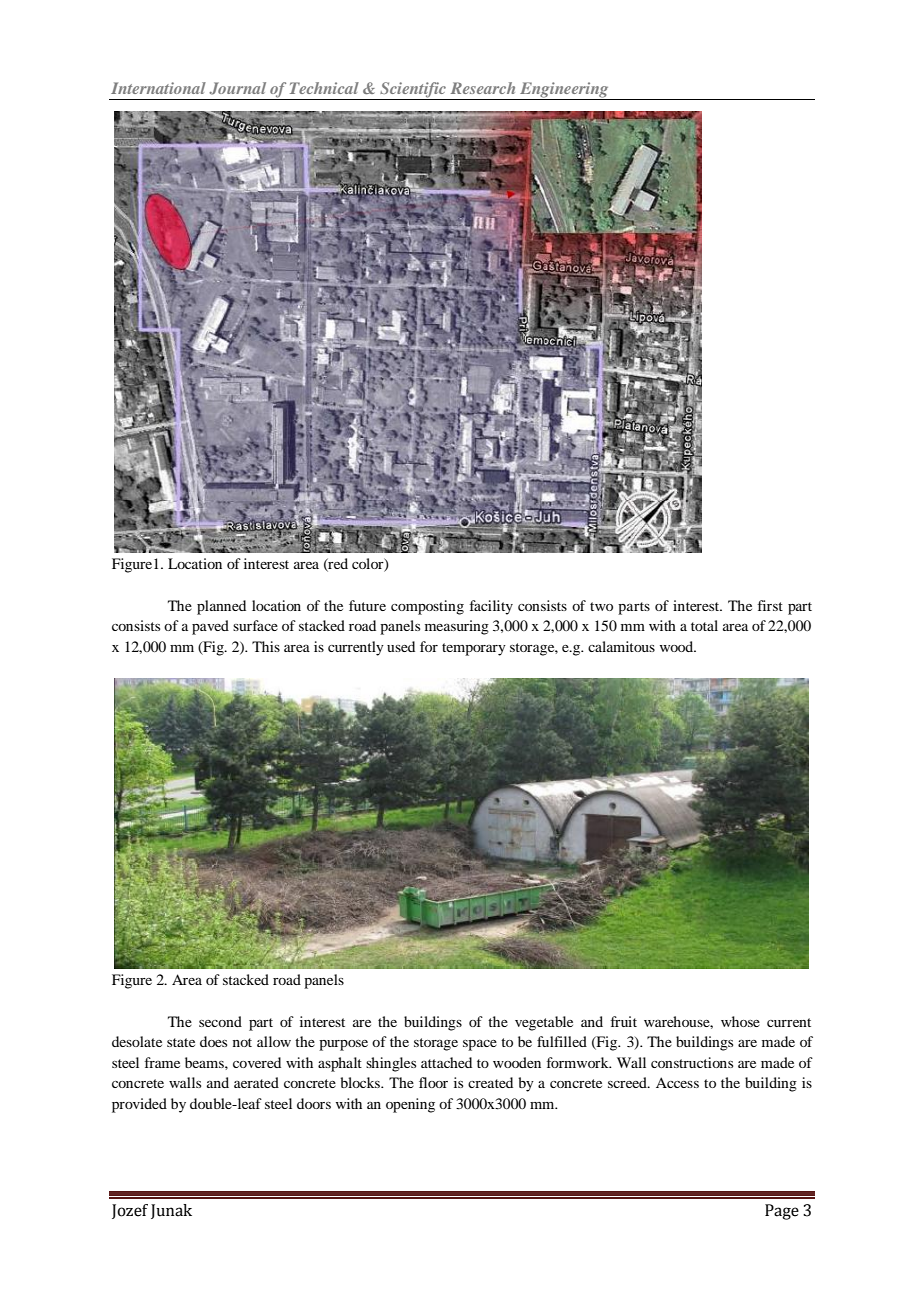 This document has width=924, height=1308. I want to click on provided, so click(139, 1105).
